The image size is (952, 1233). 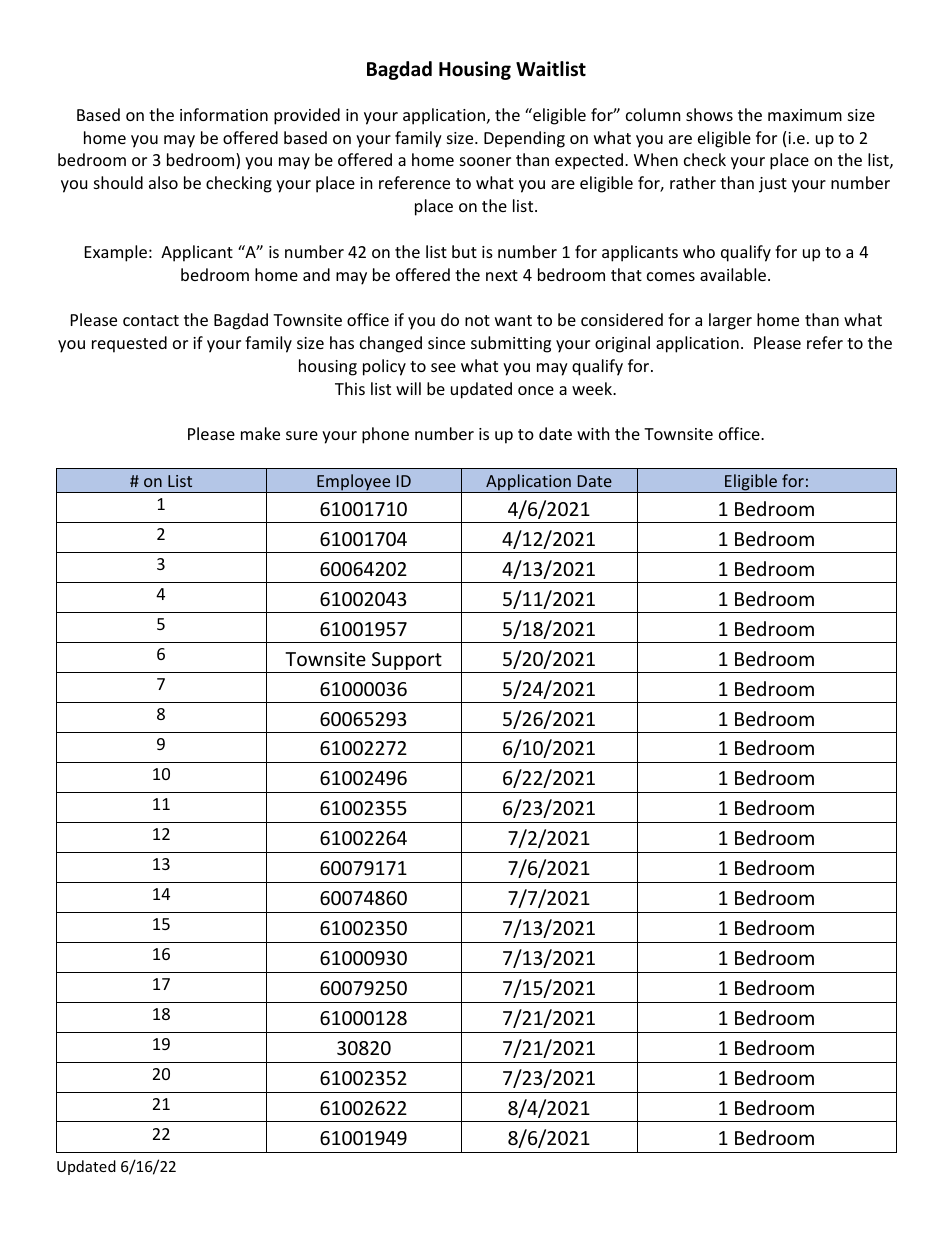 What do you see at coordinates (260, 433) in the screenshot?
I see `make` at bounding box center [260, 433].
